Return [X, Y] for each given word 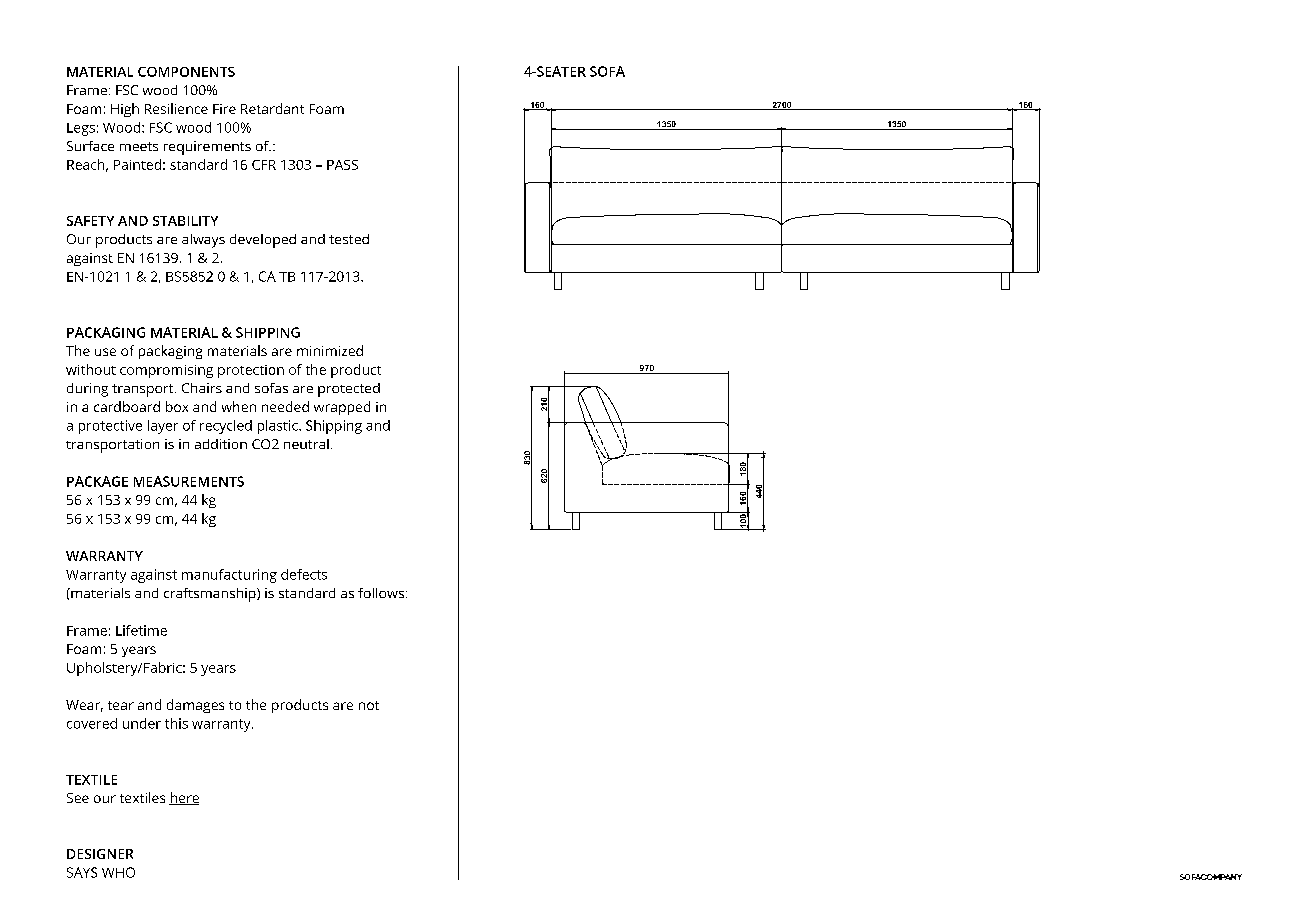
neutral [306, 444]
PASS [342, 165]
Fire [224, 109]
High [125, 110]
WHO [118, 872]
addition [221, 444]
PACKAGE [97, 481]
